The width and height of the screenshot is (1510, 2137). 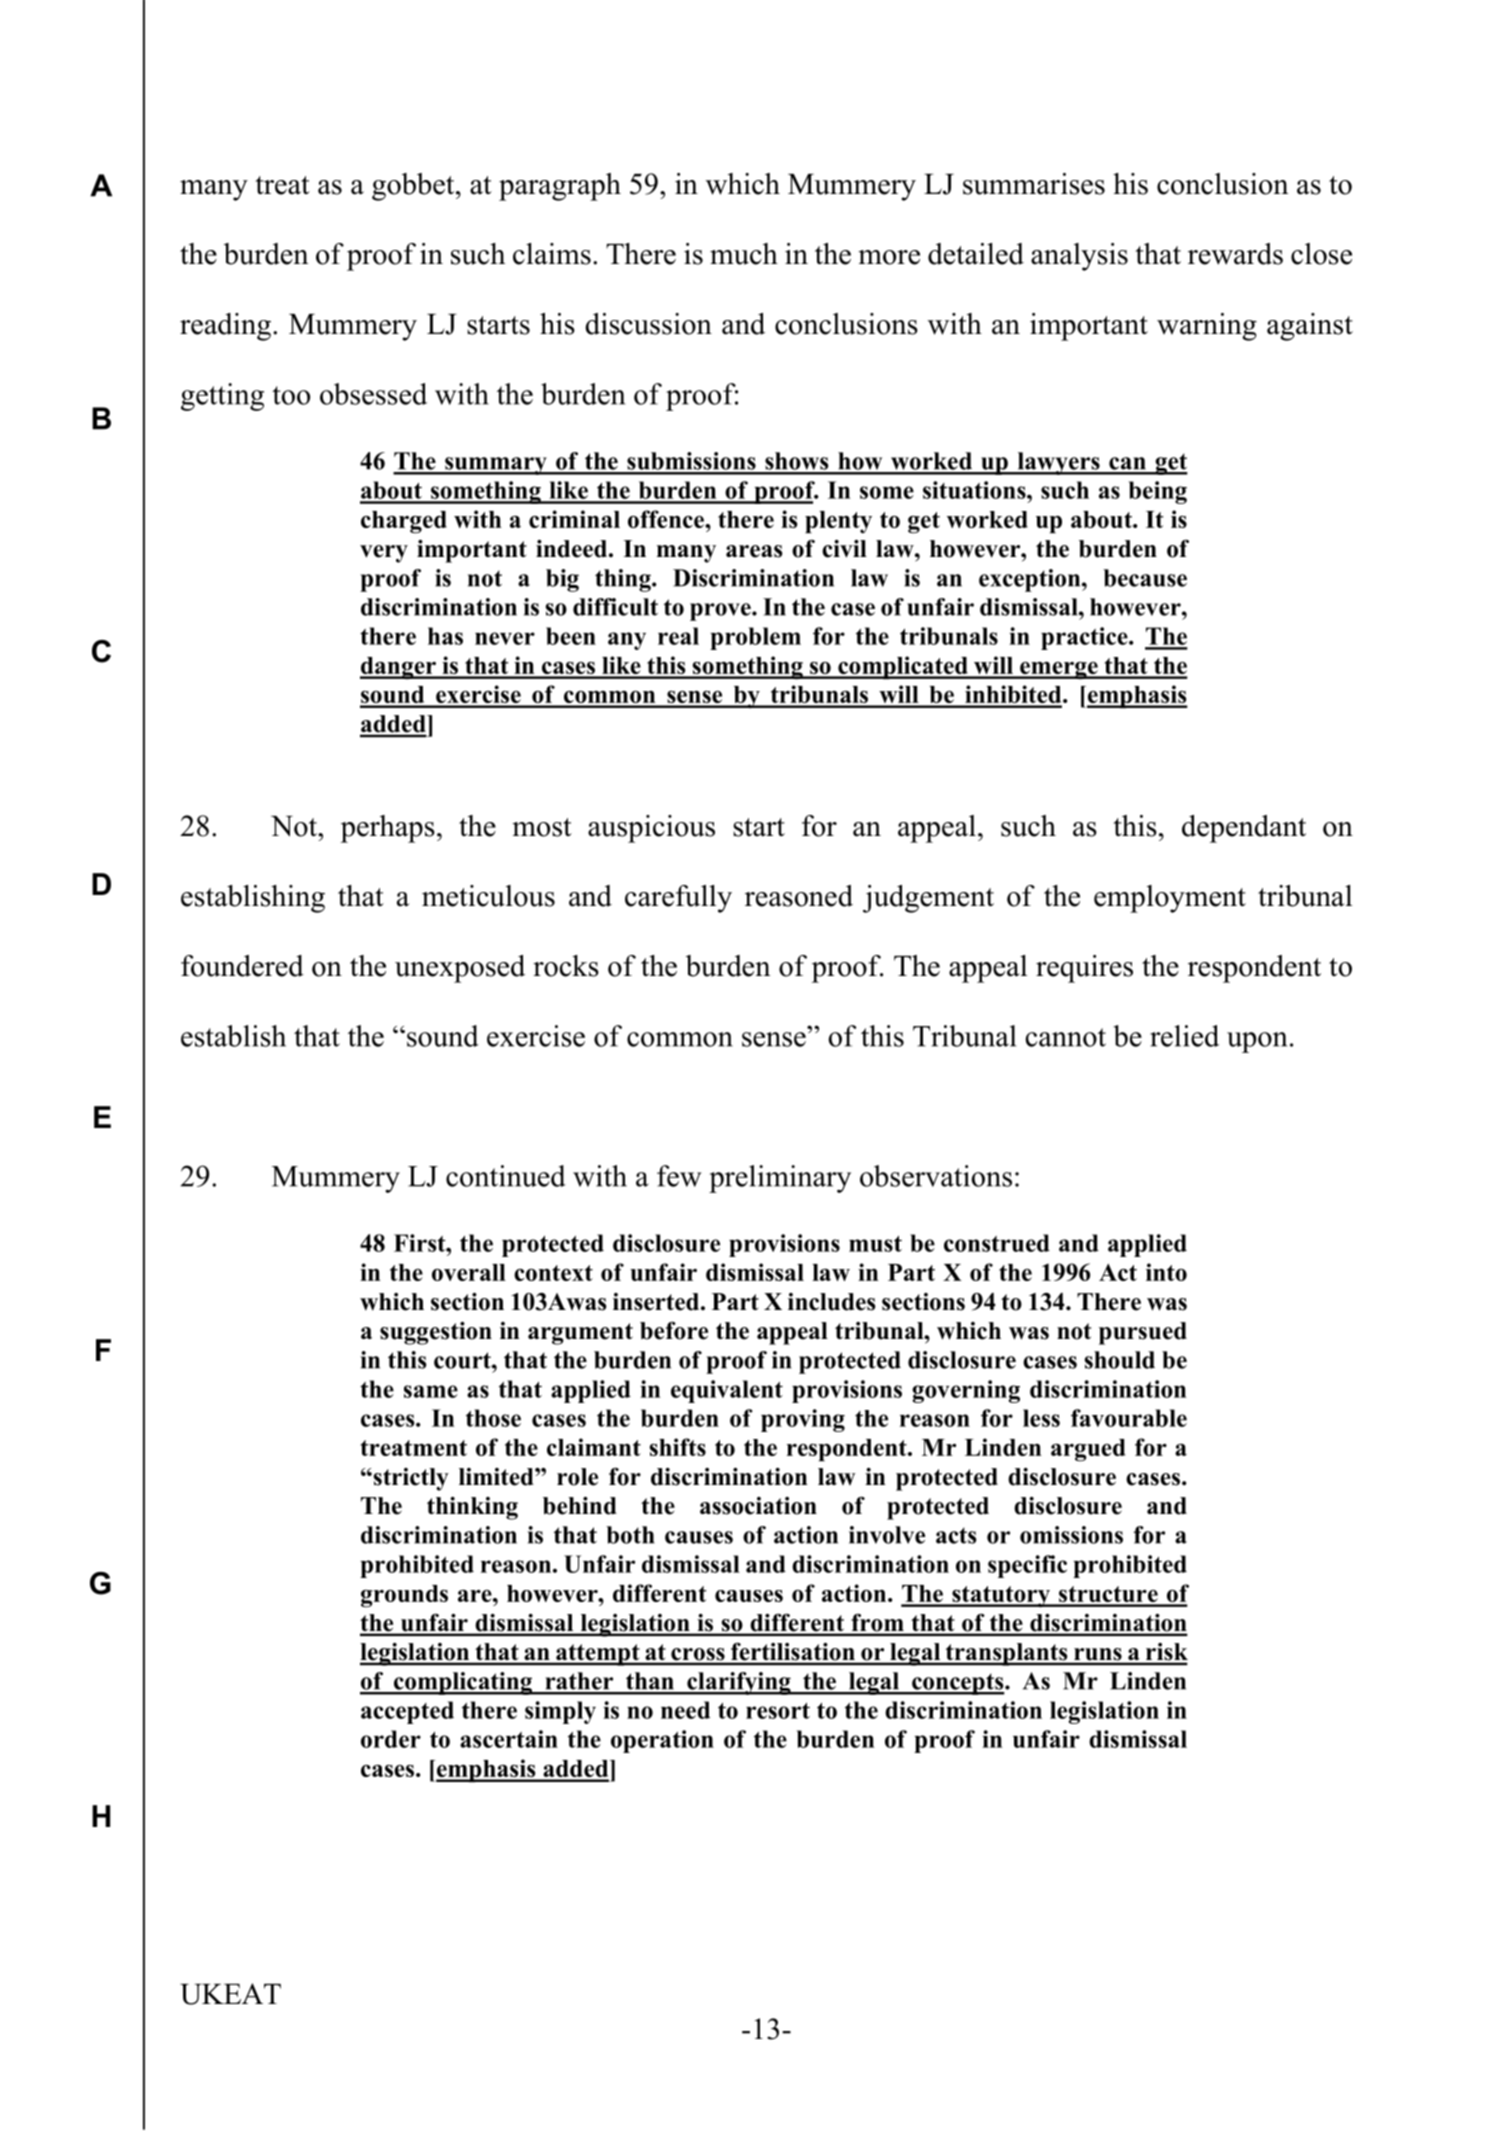 What do you see at coordinates (1170, 899) in the screenshot?
I see `employment` at bounding box center [1170, 899].
